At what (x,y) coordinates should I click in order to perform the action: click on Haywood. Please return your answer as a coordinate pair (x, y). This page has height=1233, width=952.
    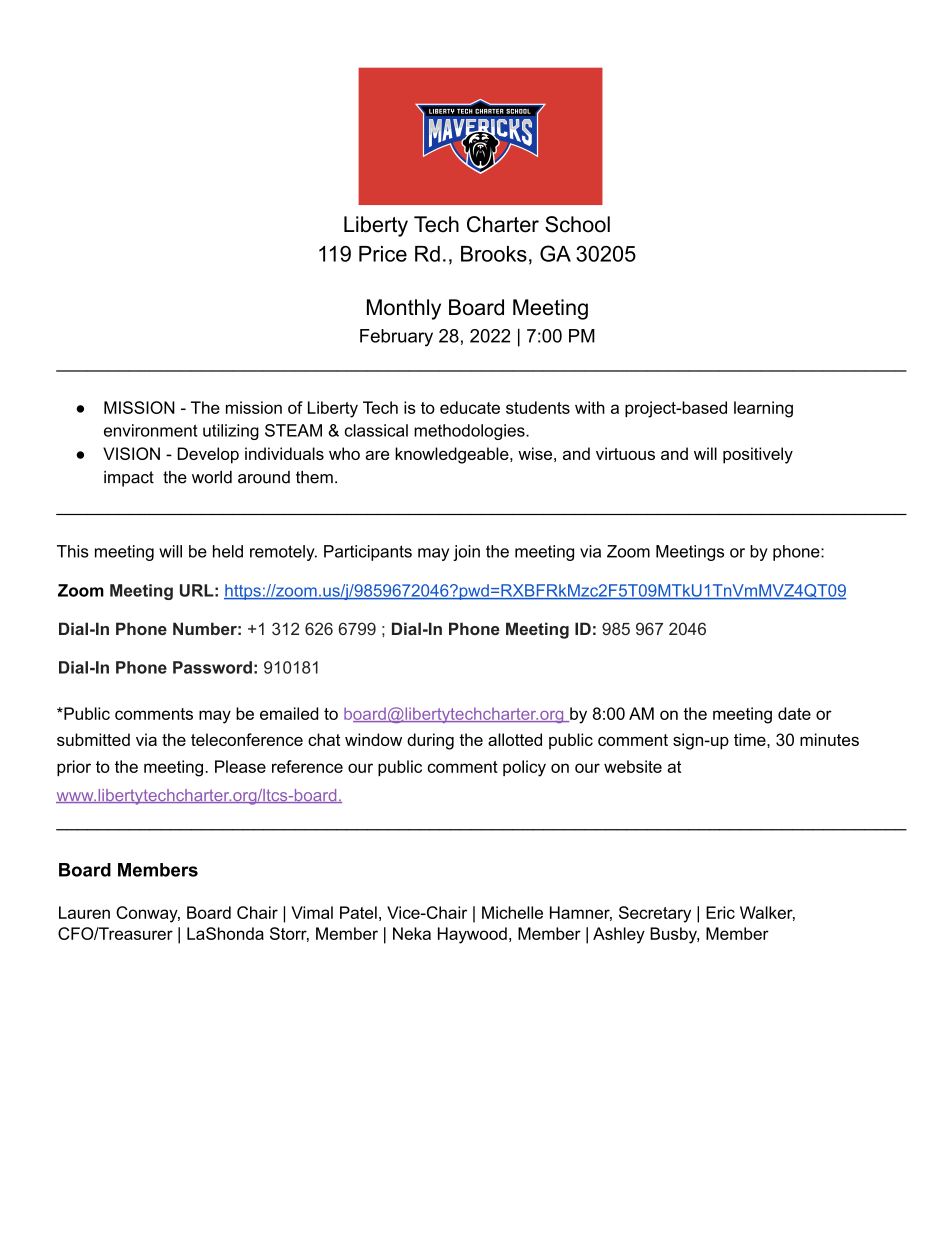
    Looking at the image, I should click on (472, 935).
